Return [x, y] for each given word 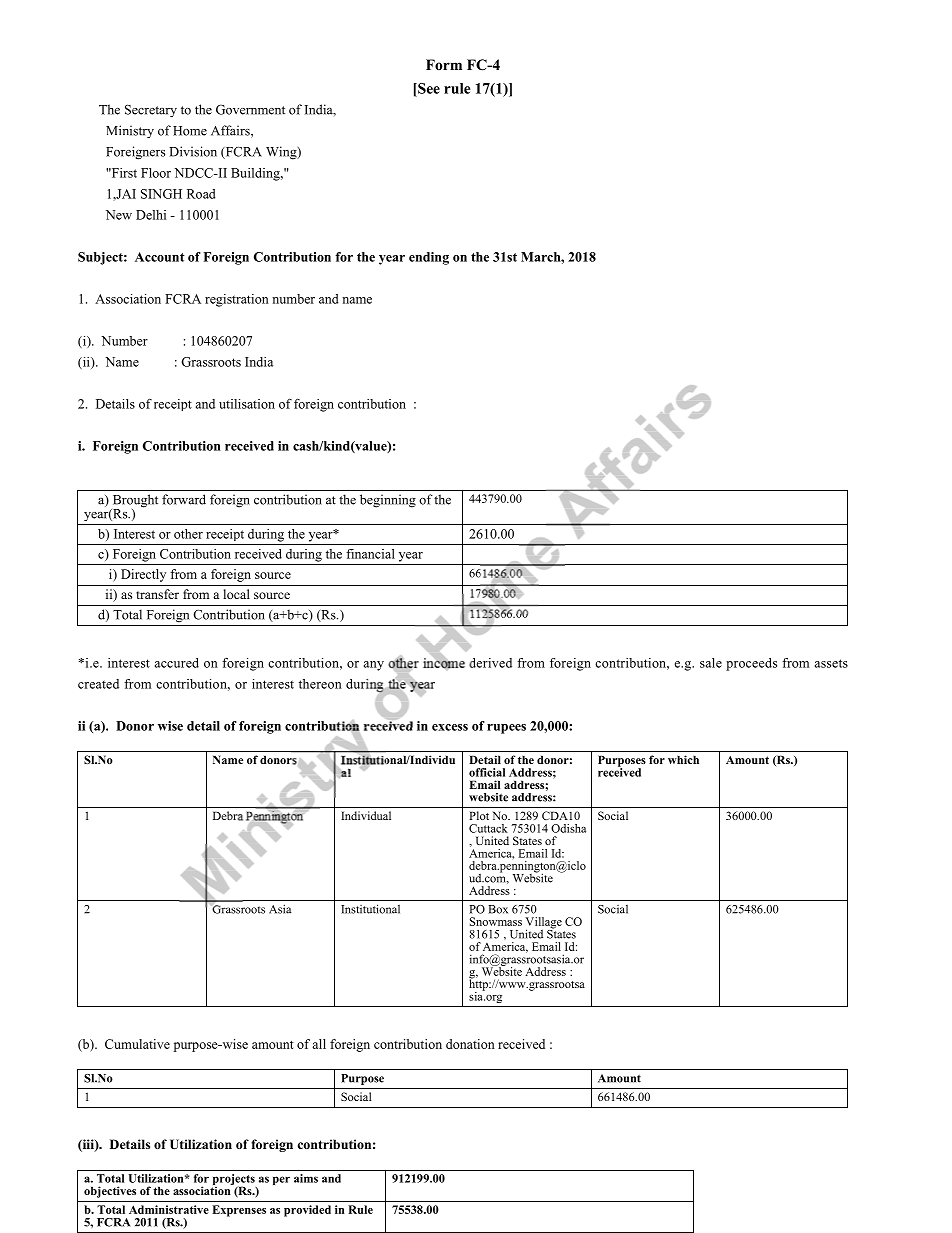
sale [711, 663]
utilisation [247, 404]
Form [444, 64]
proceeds [751, 664]
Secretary [151, 111]
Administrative [169, 1209]
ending [429, 258]
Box [498, 909]
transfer [157, 594]
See [428, 88]
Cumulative [137, 1044]
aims [306, 1178]
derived [490, 663]
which [683, 759]
